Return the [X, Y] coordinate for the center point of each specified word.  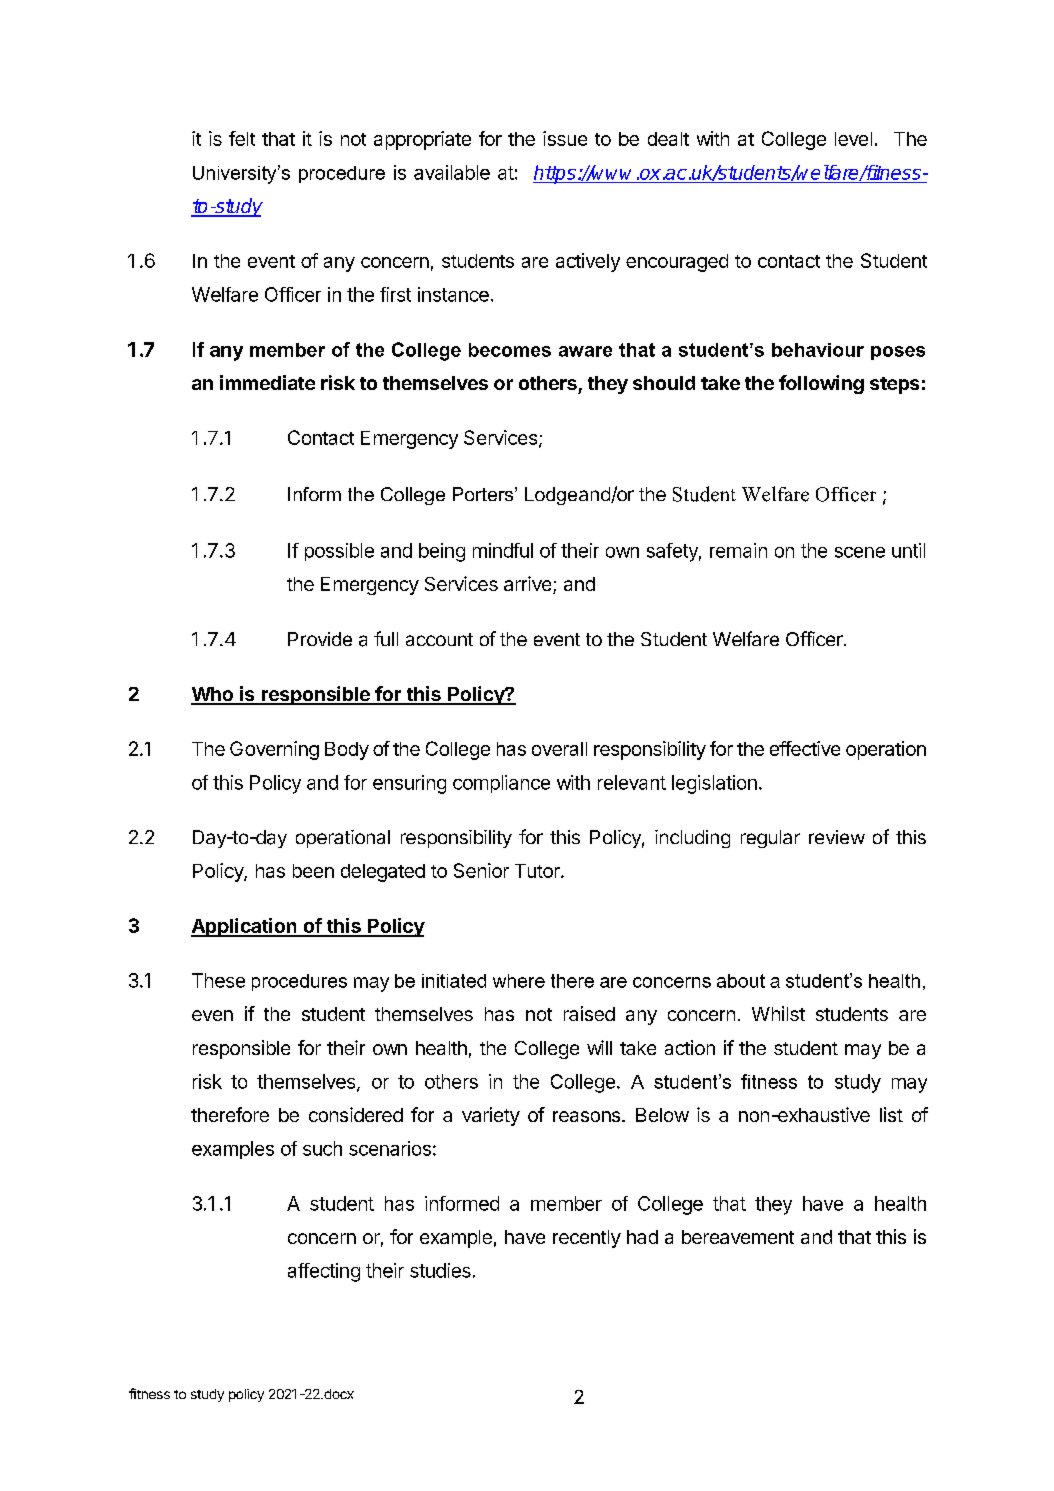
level [853, 139]
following [821, 384]
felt [242, 138]
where [519, 981]
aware [585, 351]
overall [559, 749]
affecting [324, 1272]
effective [805, 748]
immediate [267, 382]
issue [565, 138]
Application [245, 927]
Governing [274, 750]
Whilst [778, 1013]
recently [587, 1239]
